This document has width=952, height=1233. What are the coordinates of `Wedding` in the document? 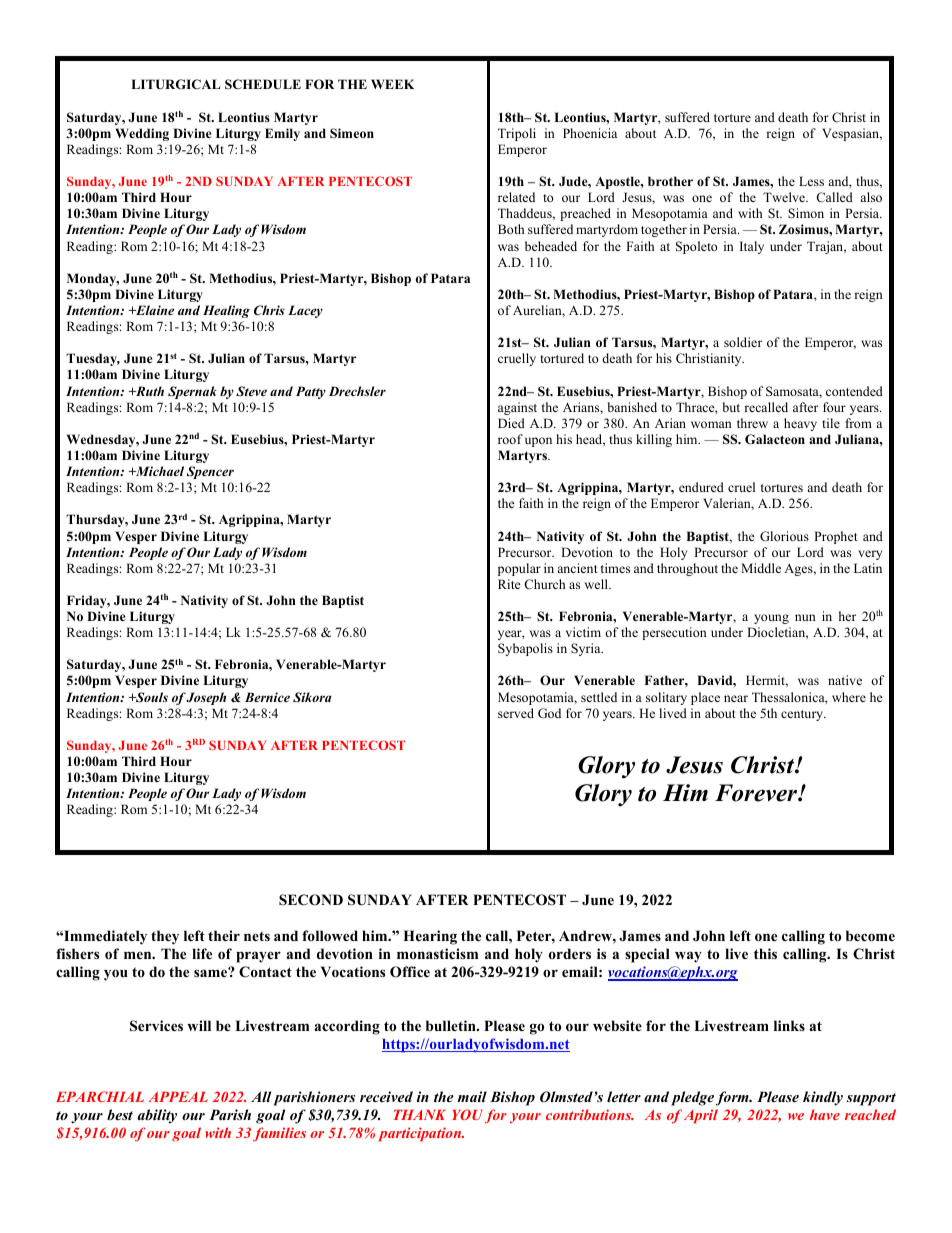 It's located at (142, 134).
